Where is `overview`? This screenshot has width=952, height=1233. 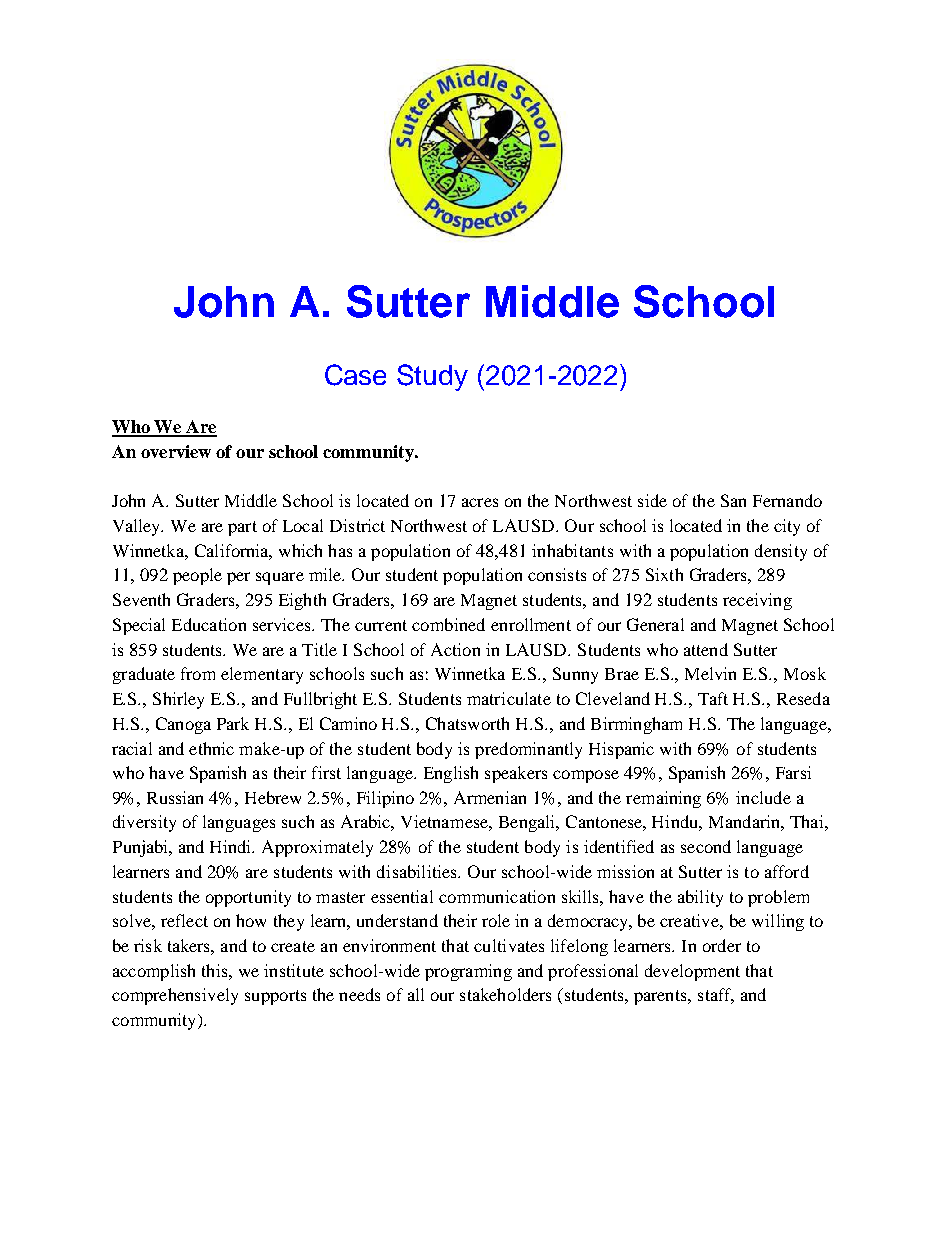
overview is located at coordinates (176, 451).
